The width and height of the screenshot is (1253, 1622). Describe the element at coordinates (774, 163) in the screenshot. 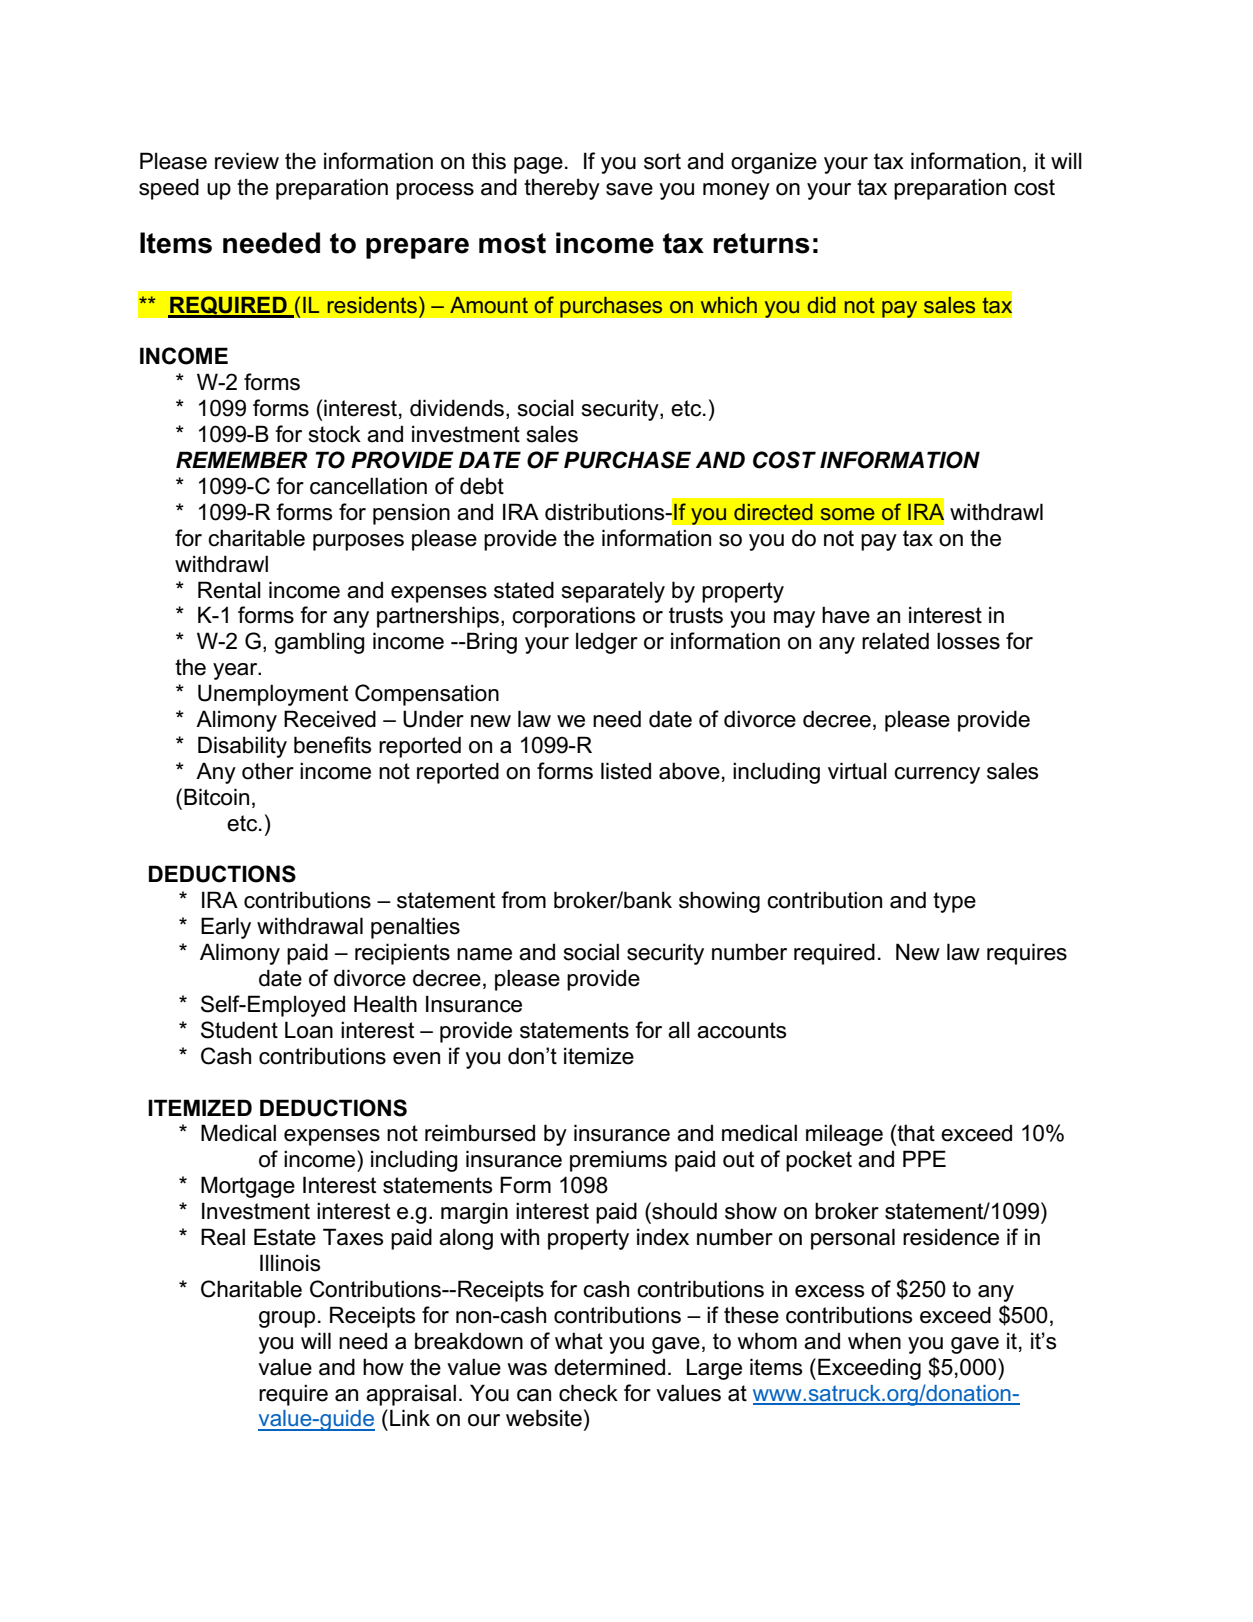

I see `organize` at that location.
